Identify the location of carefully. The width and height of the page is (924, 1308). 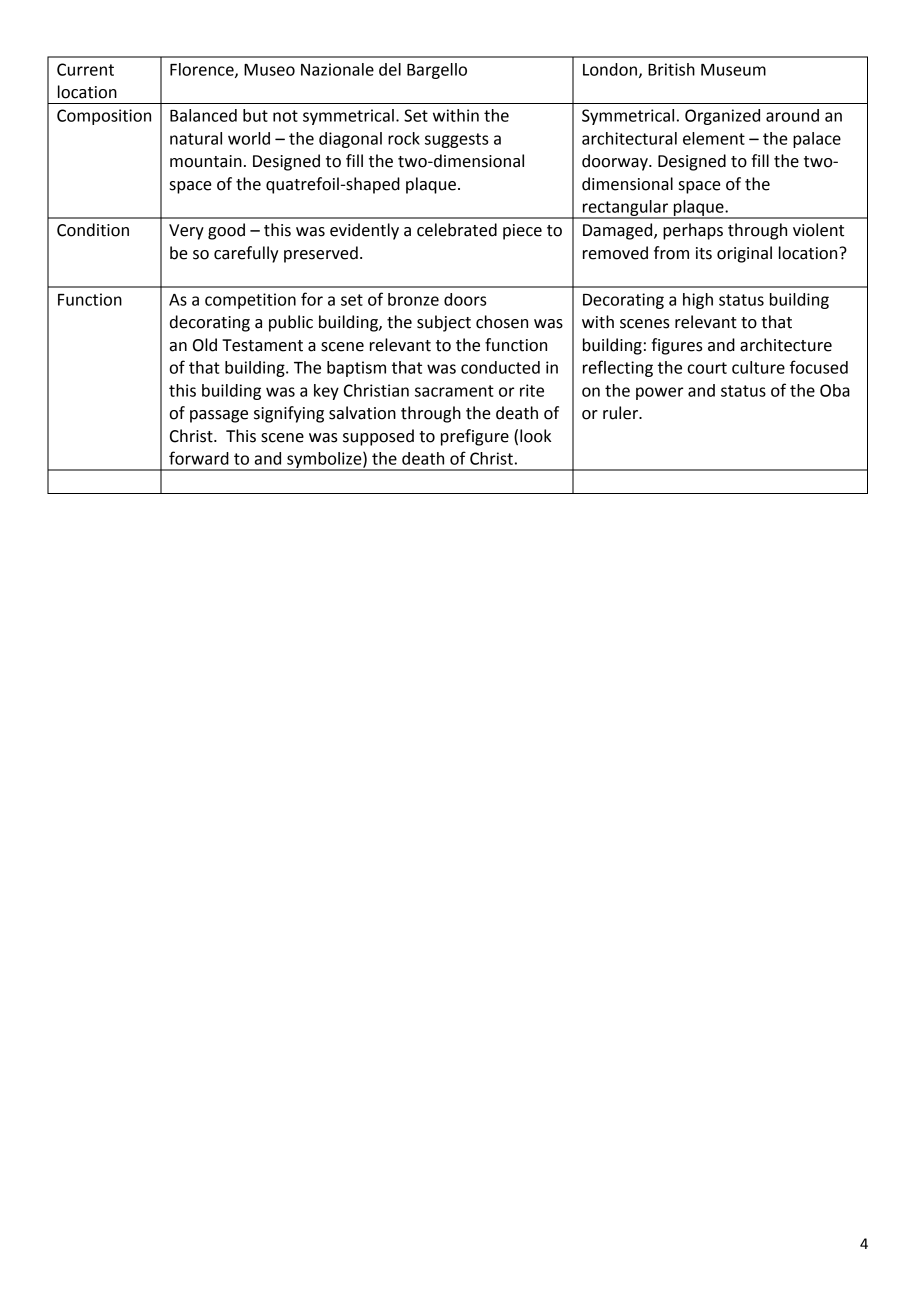
(246, 254).
